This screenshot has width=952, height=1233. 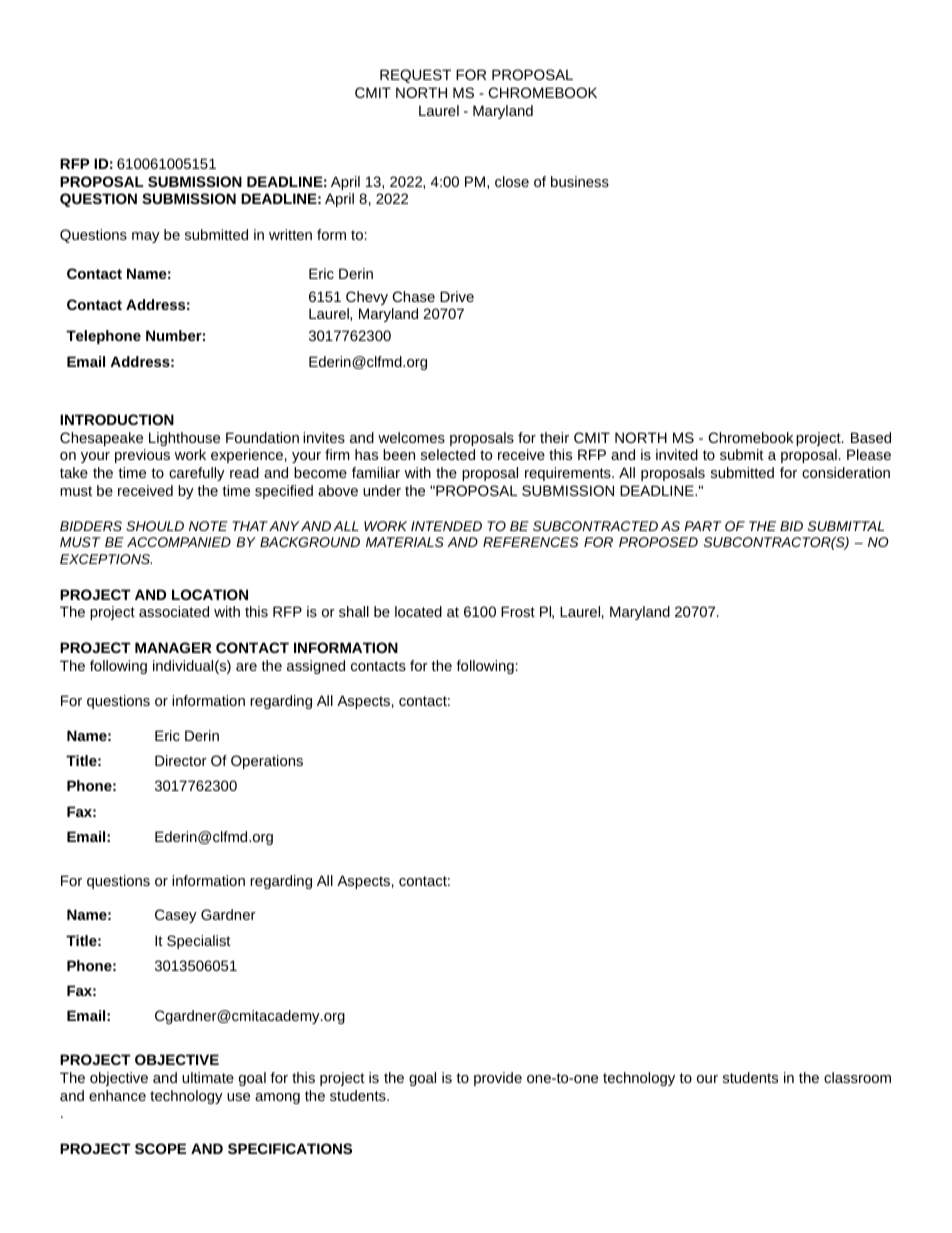 What do you see at coordinates (580, 181) in the screenshot?
I see `business` at bounding box center [580, 181].
